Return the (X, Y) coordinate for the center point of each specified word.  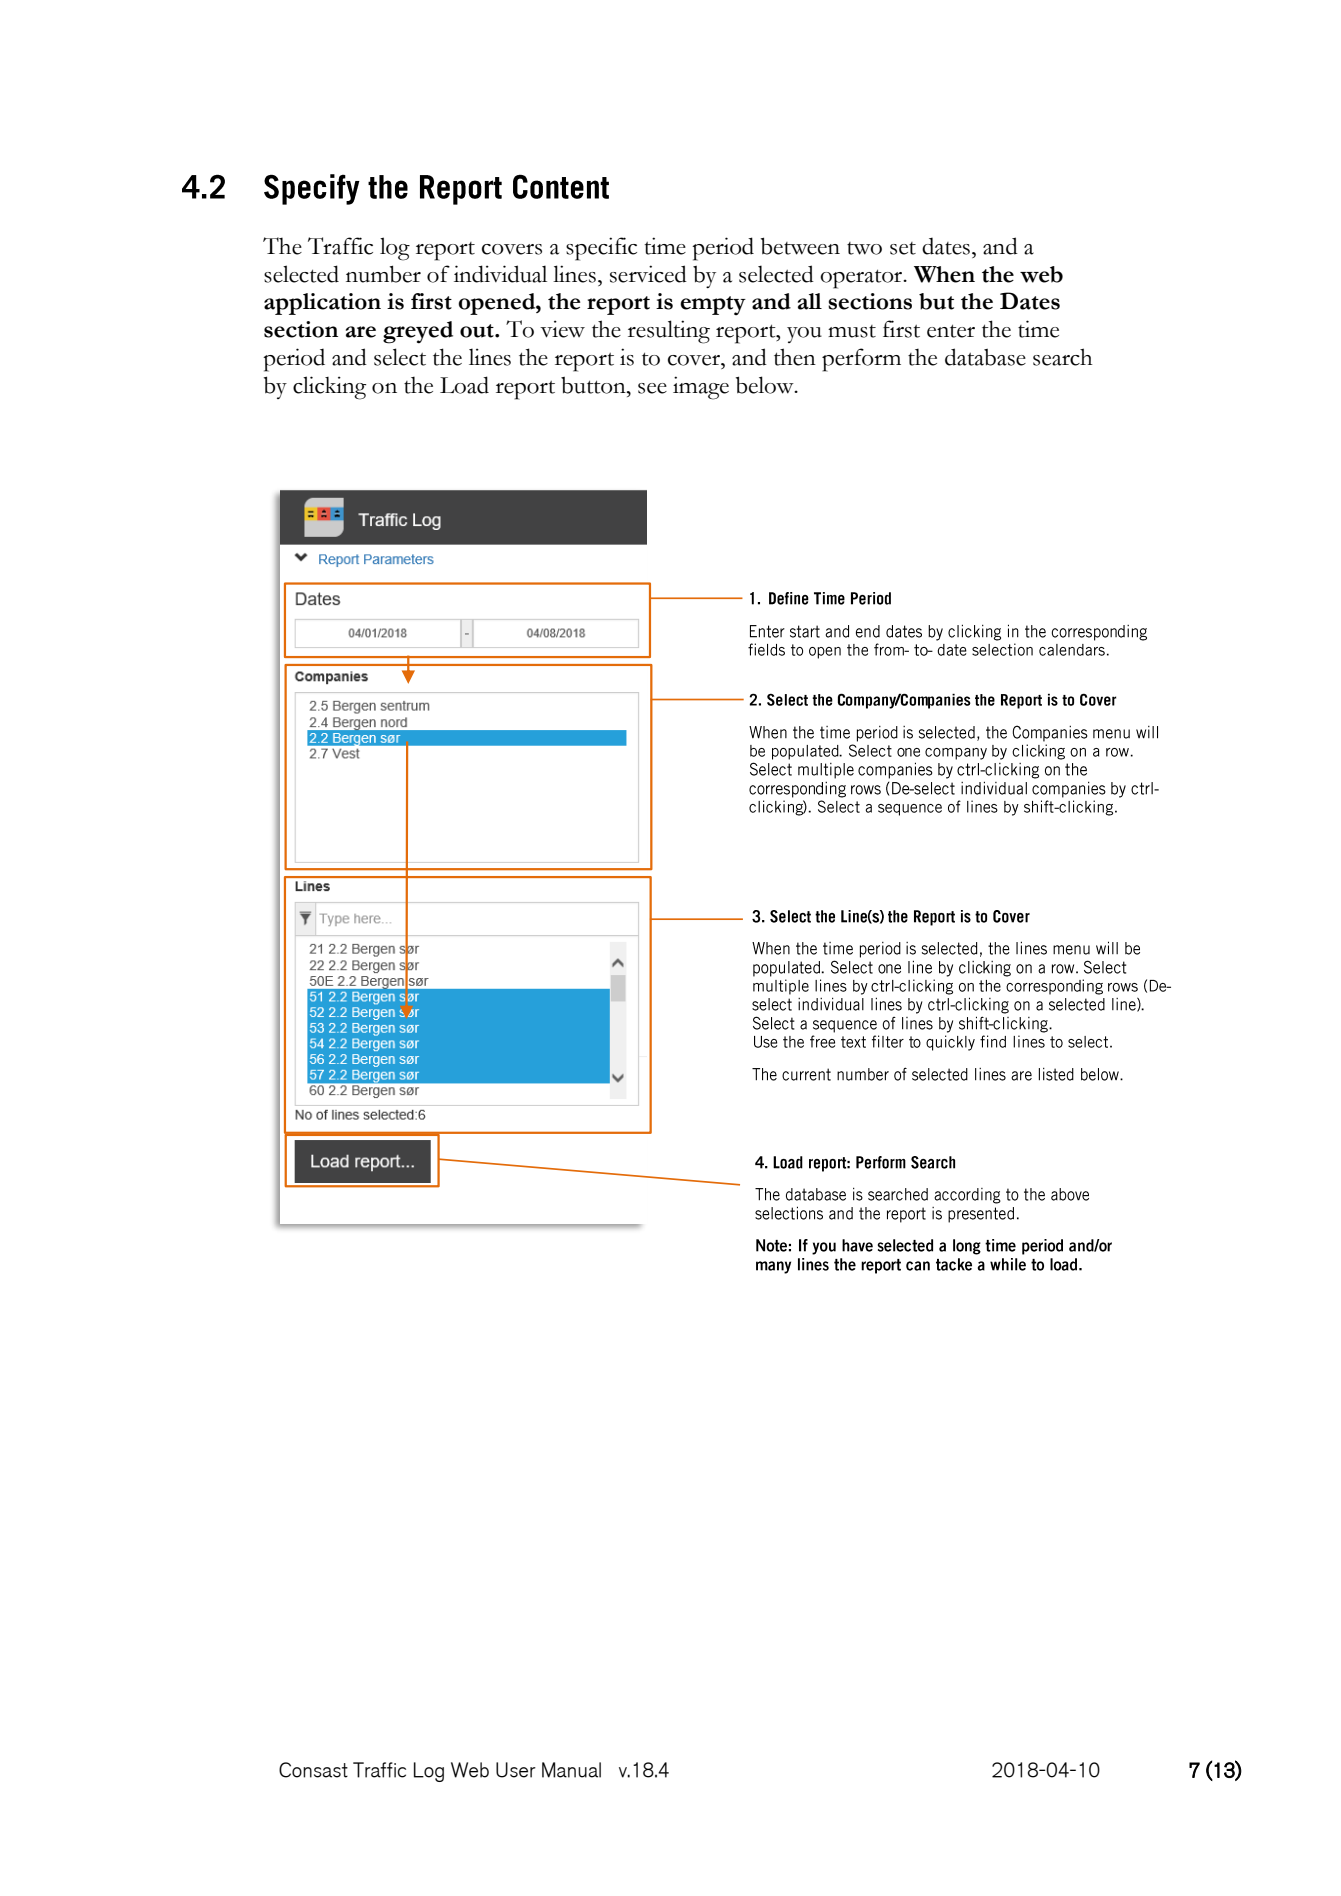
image (701, 388)
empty (713, 305)
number (383, 274)
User (516, 1770)
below (766, 385)
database (985, 357)
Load (464, 385)
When (944, 274)
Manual (571, 1770)
